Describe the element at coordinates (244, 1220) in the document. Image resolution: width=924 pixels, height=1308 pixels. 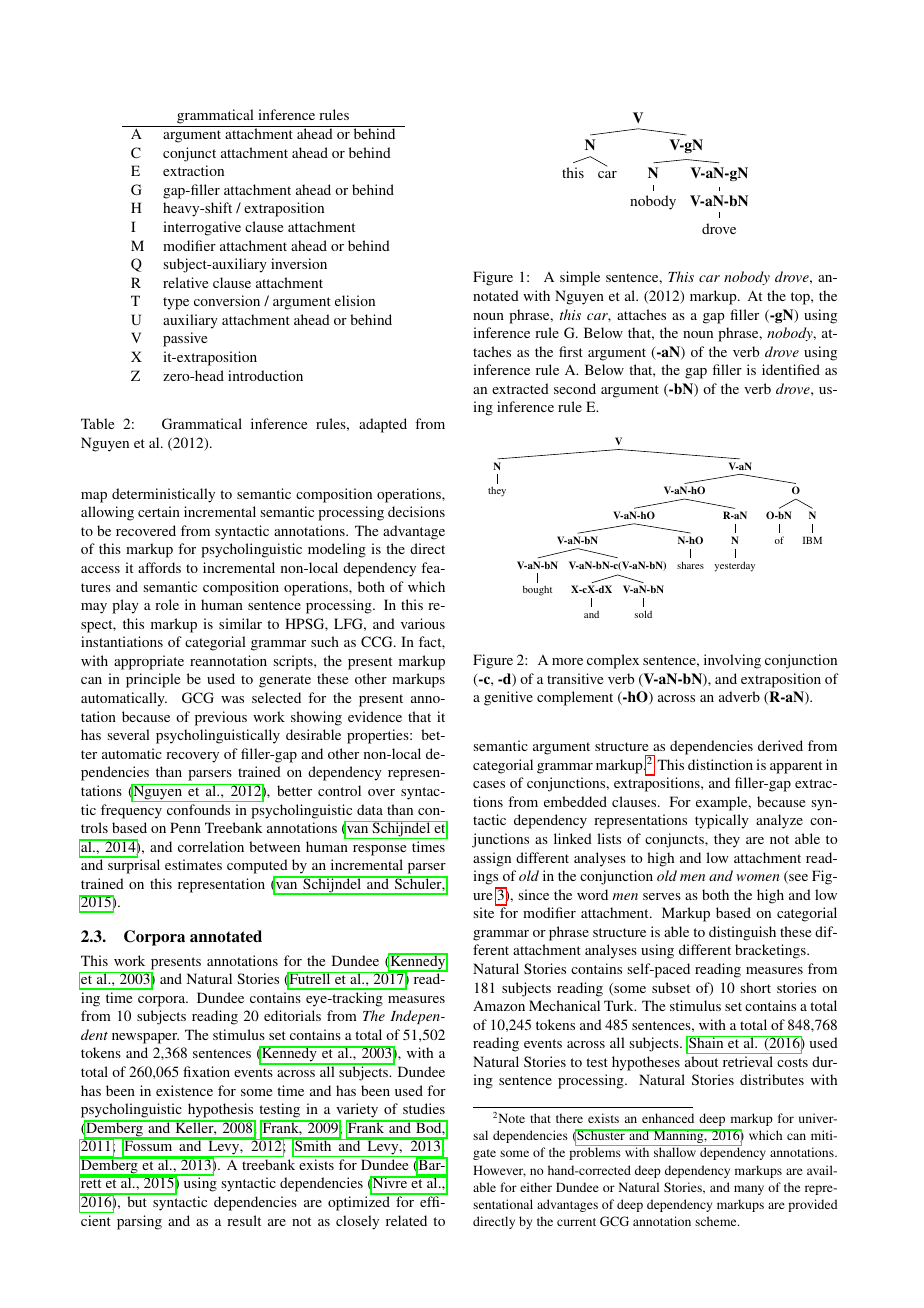
I see `result` at that location.
